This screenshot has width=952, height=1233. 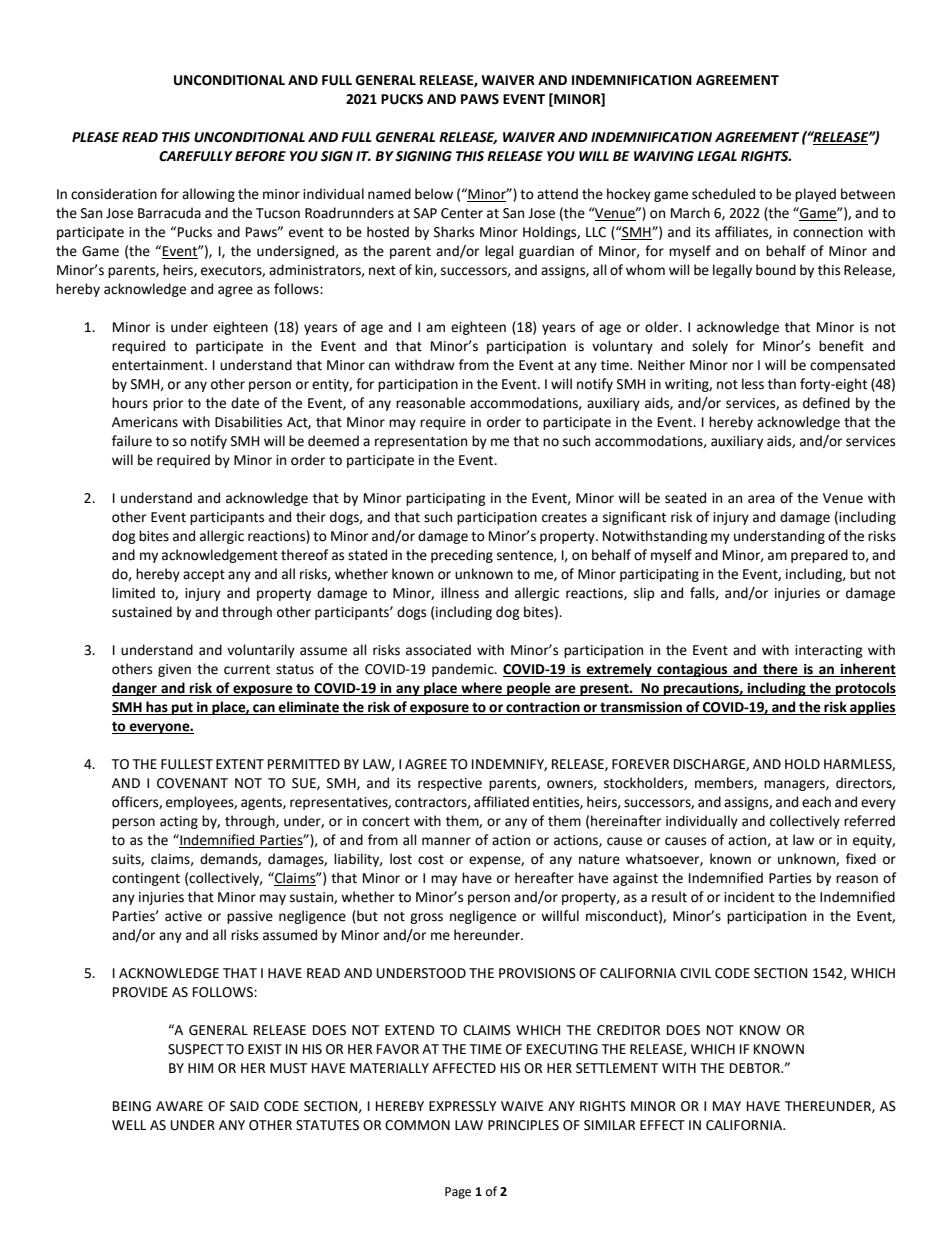 I want to click on WELL, so click(x=129, y=1125).
